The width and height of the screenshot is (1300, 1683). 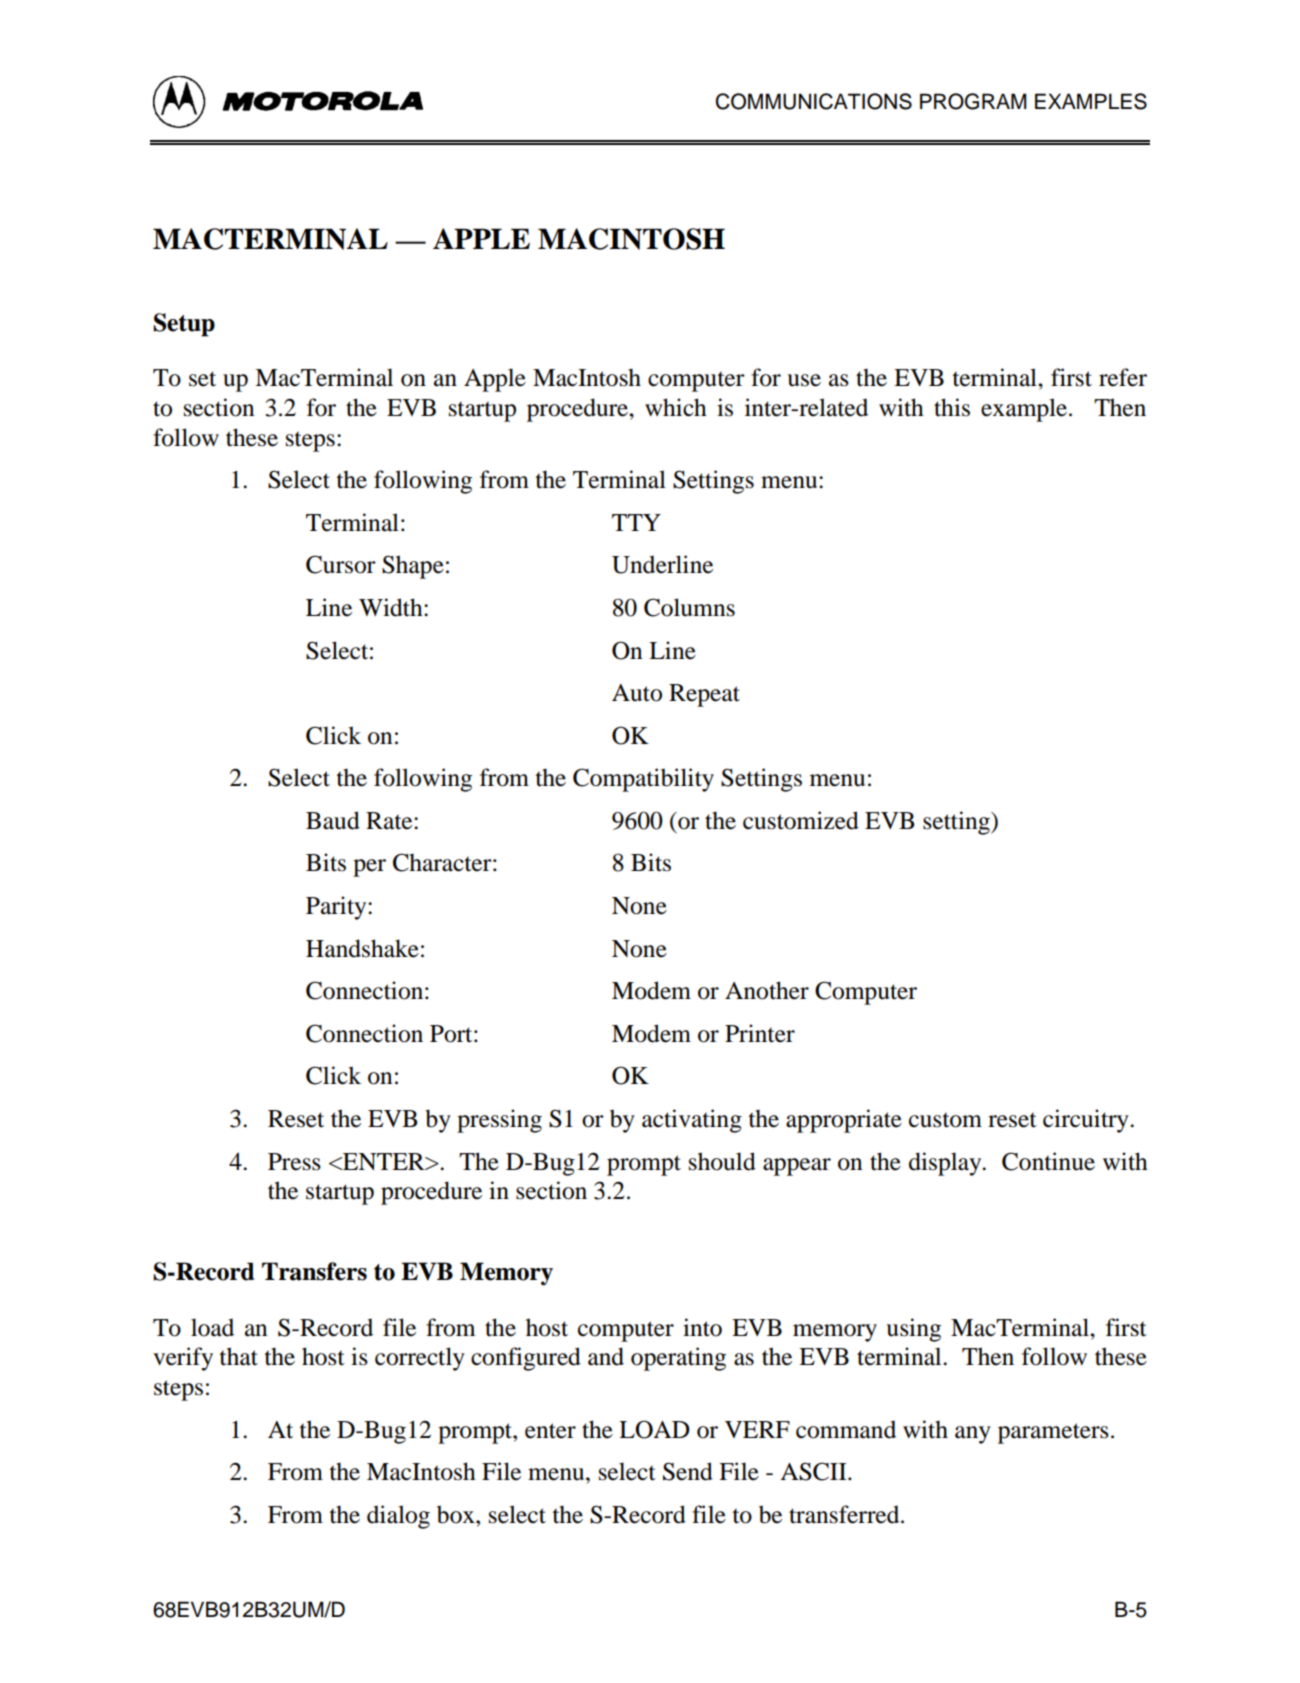 What do you see at coordinates (814, 101) in the screenshot?
I see `COMMUNICATIONS` at bounding box center [814, 101].
